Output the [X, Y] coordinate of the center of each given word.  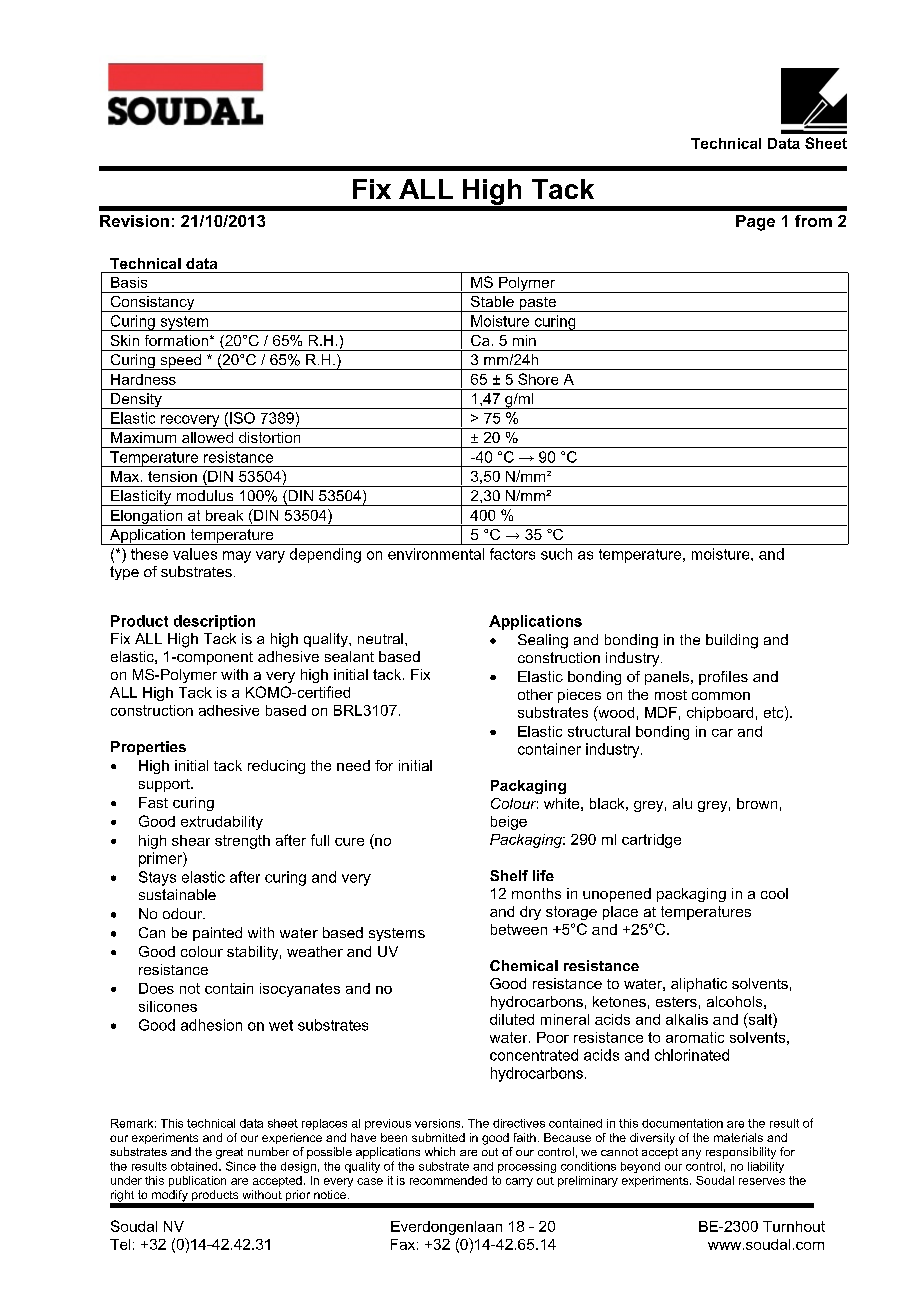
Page [755, 223]
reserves [762, 1181]
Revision [134, 221]
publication [197, 1181]
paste [537, 304]
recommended [448, 1180]
